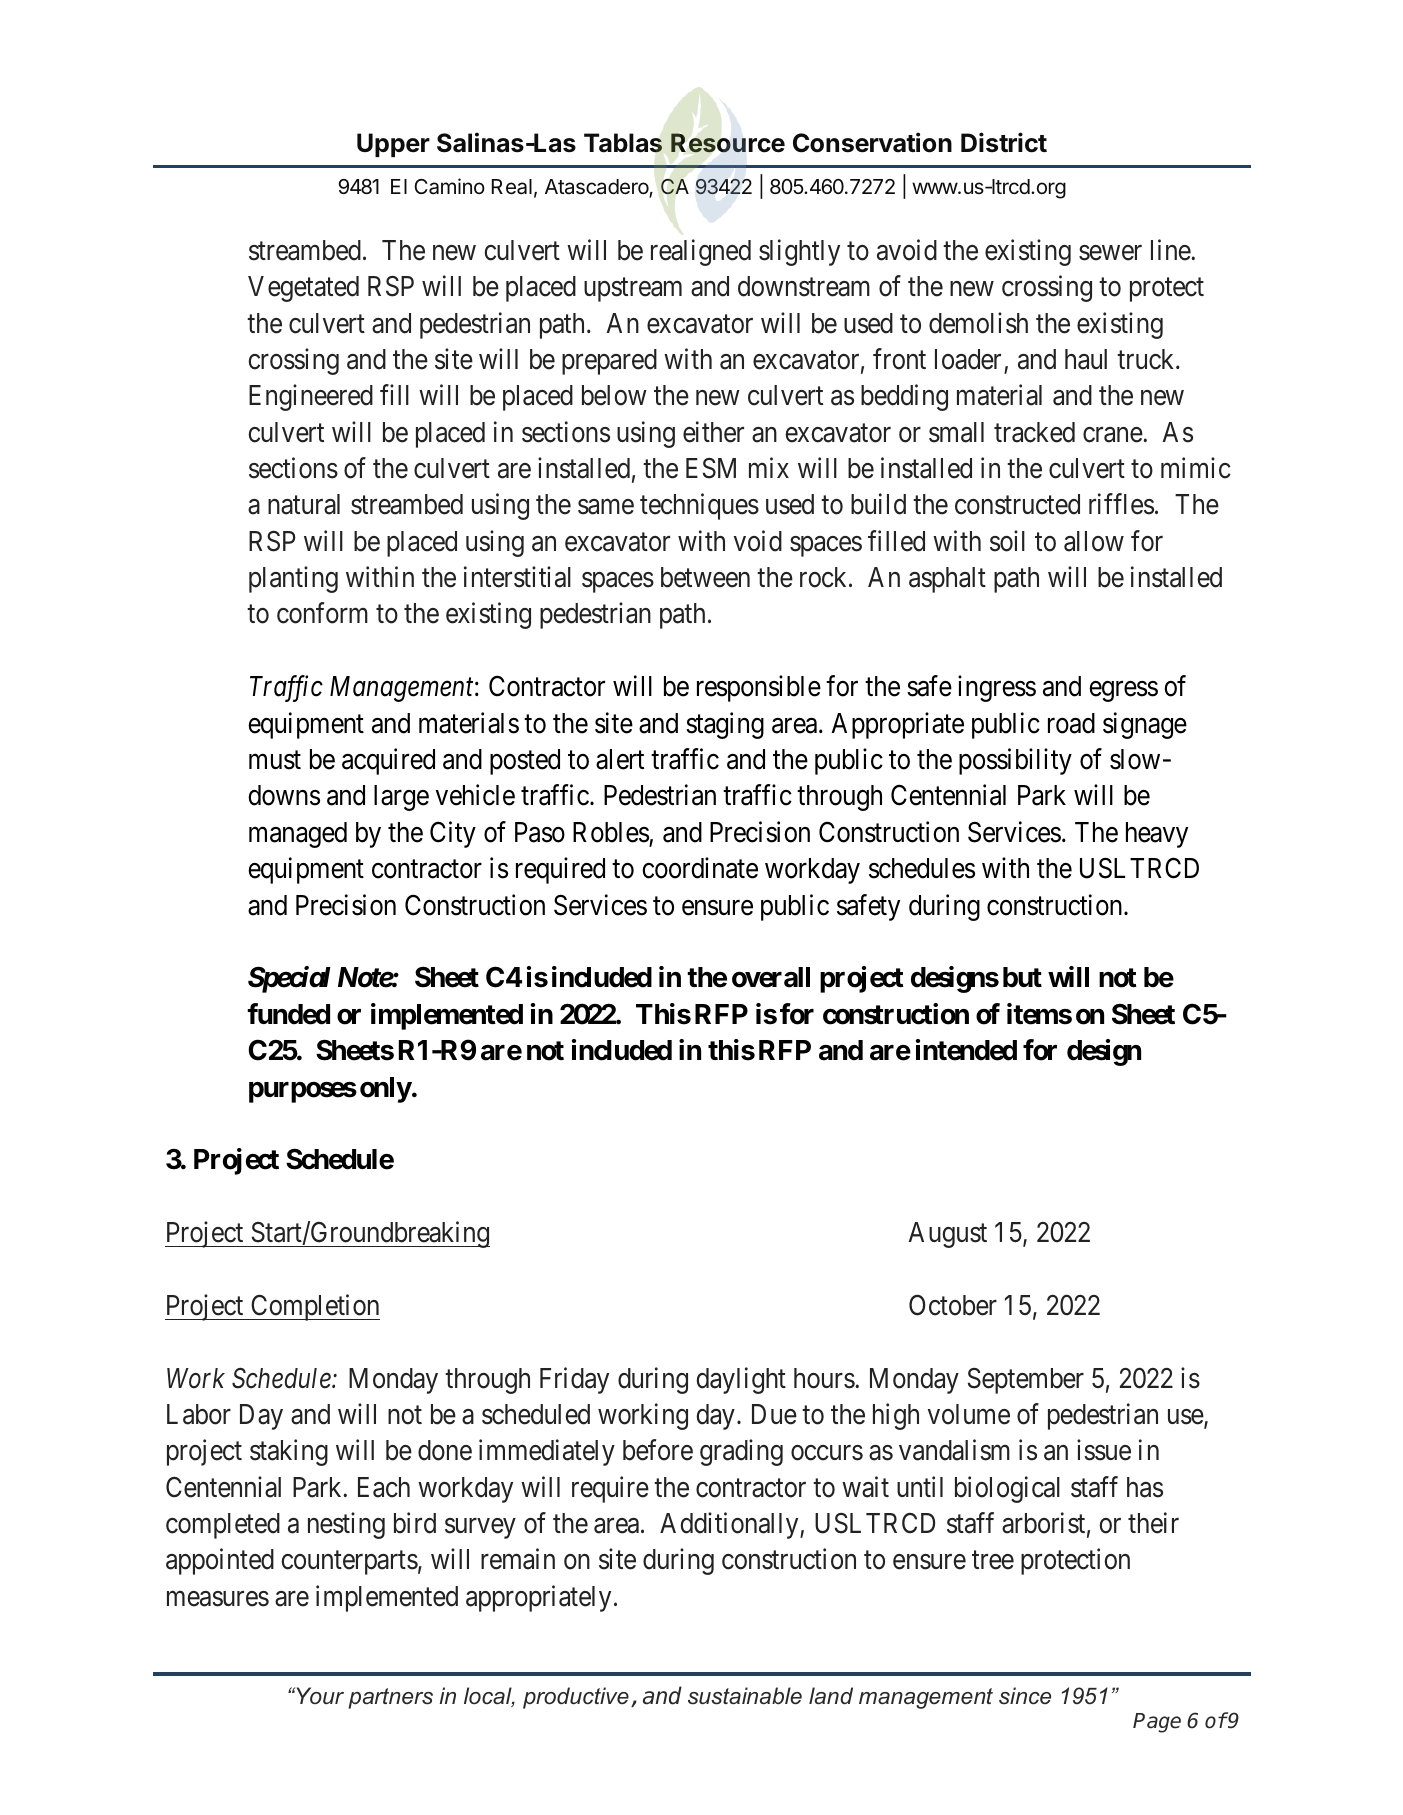 This document has width=1403, height=1815. What do you see at coordinates (322, 613) in the document?
I see `conform` at bounding box center [322, 613].
